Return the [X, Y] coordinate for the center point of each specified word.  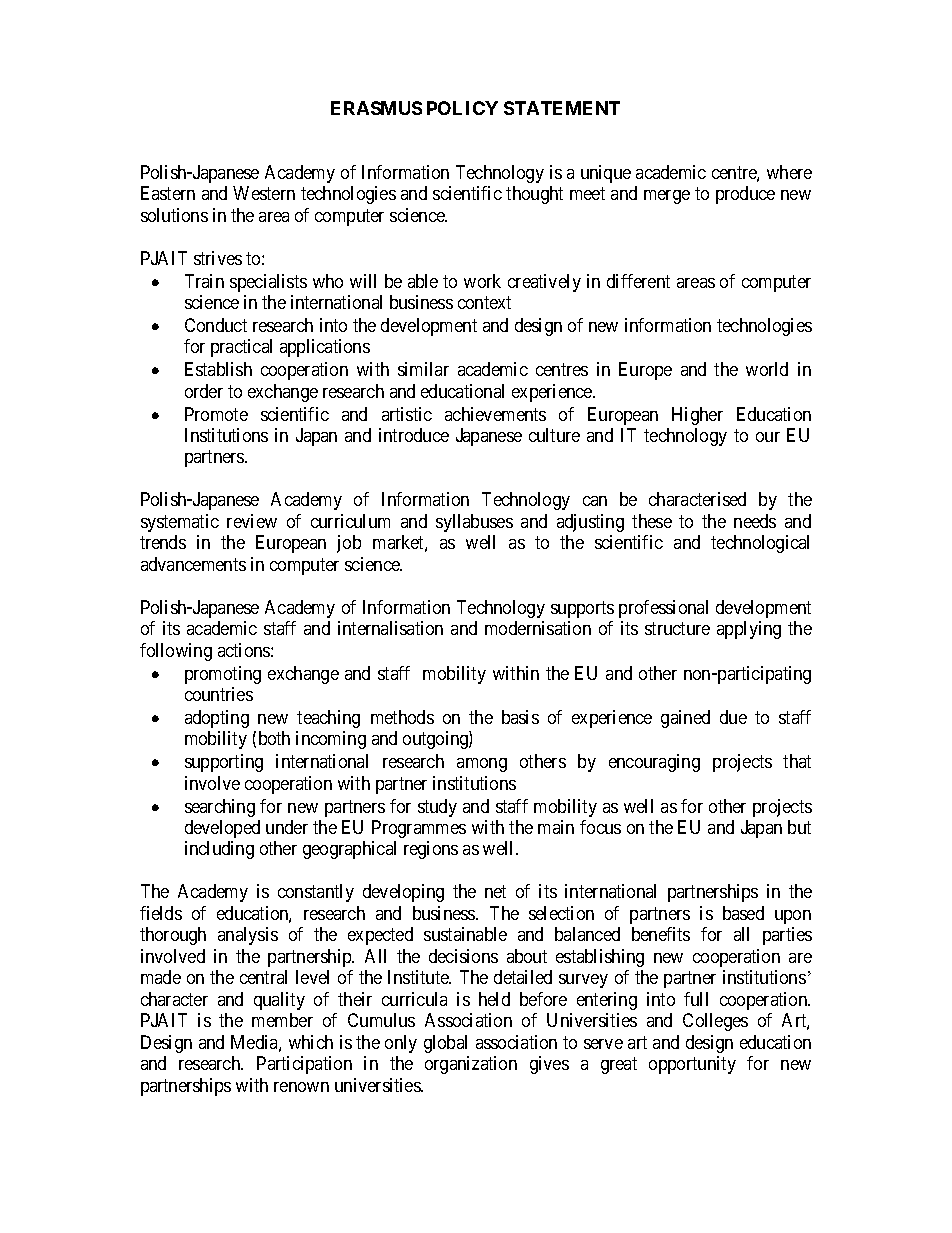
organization [471, 1065]
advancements [193, 564]
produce [745, 195]
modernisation [538, 628]
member [282, 1020]
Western [264, 193]
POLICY [462, 108]
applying [749, 630]
